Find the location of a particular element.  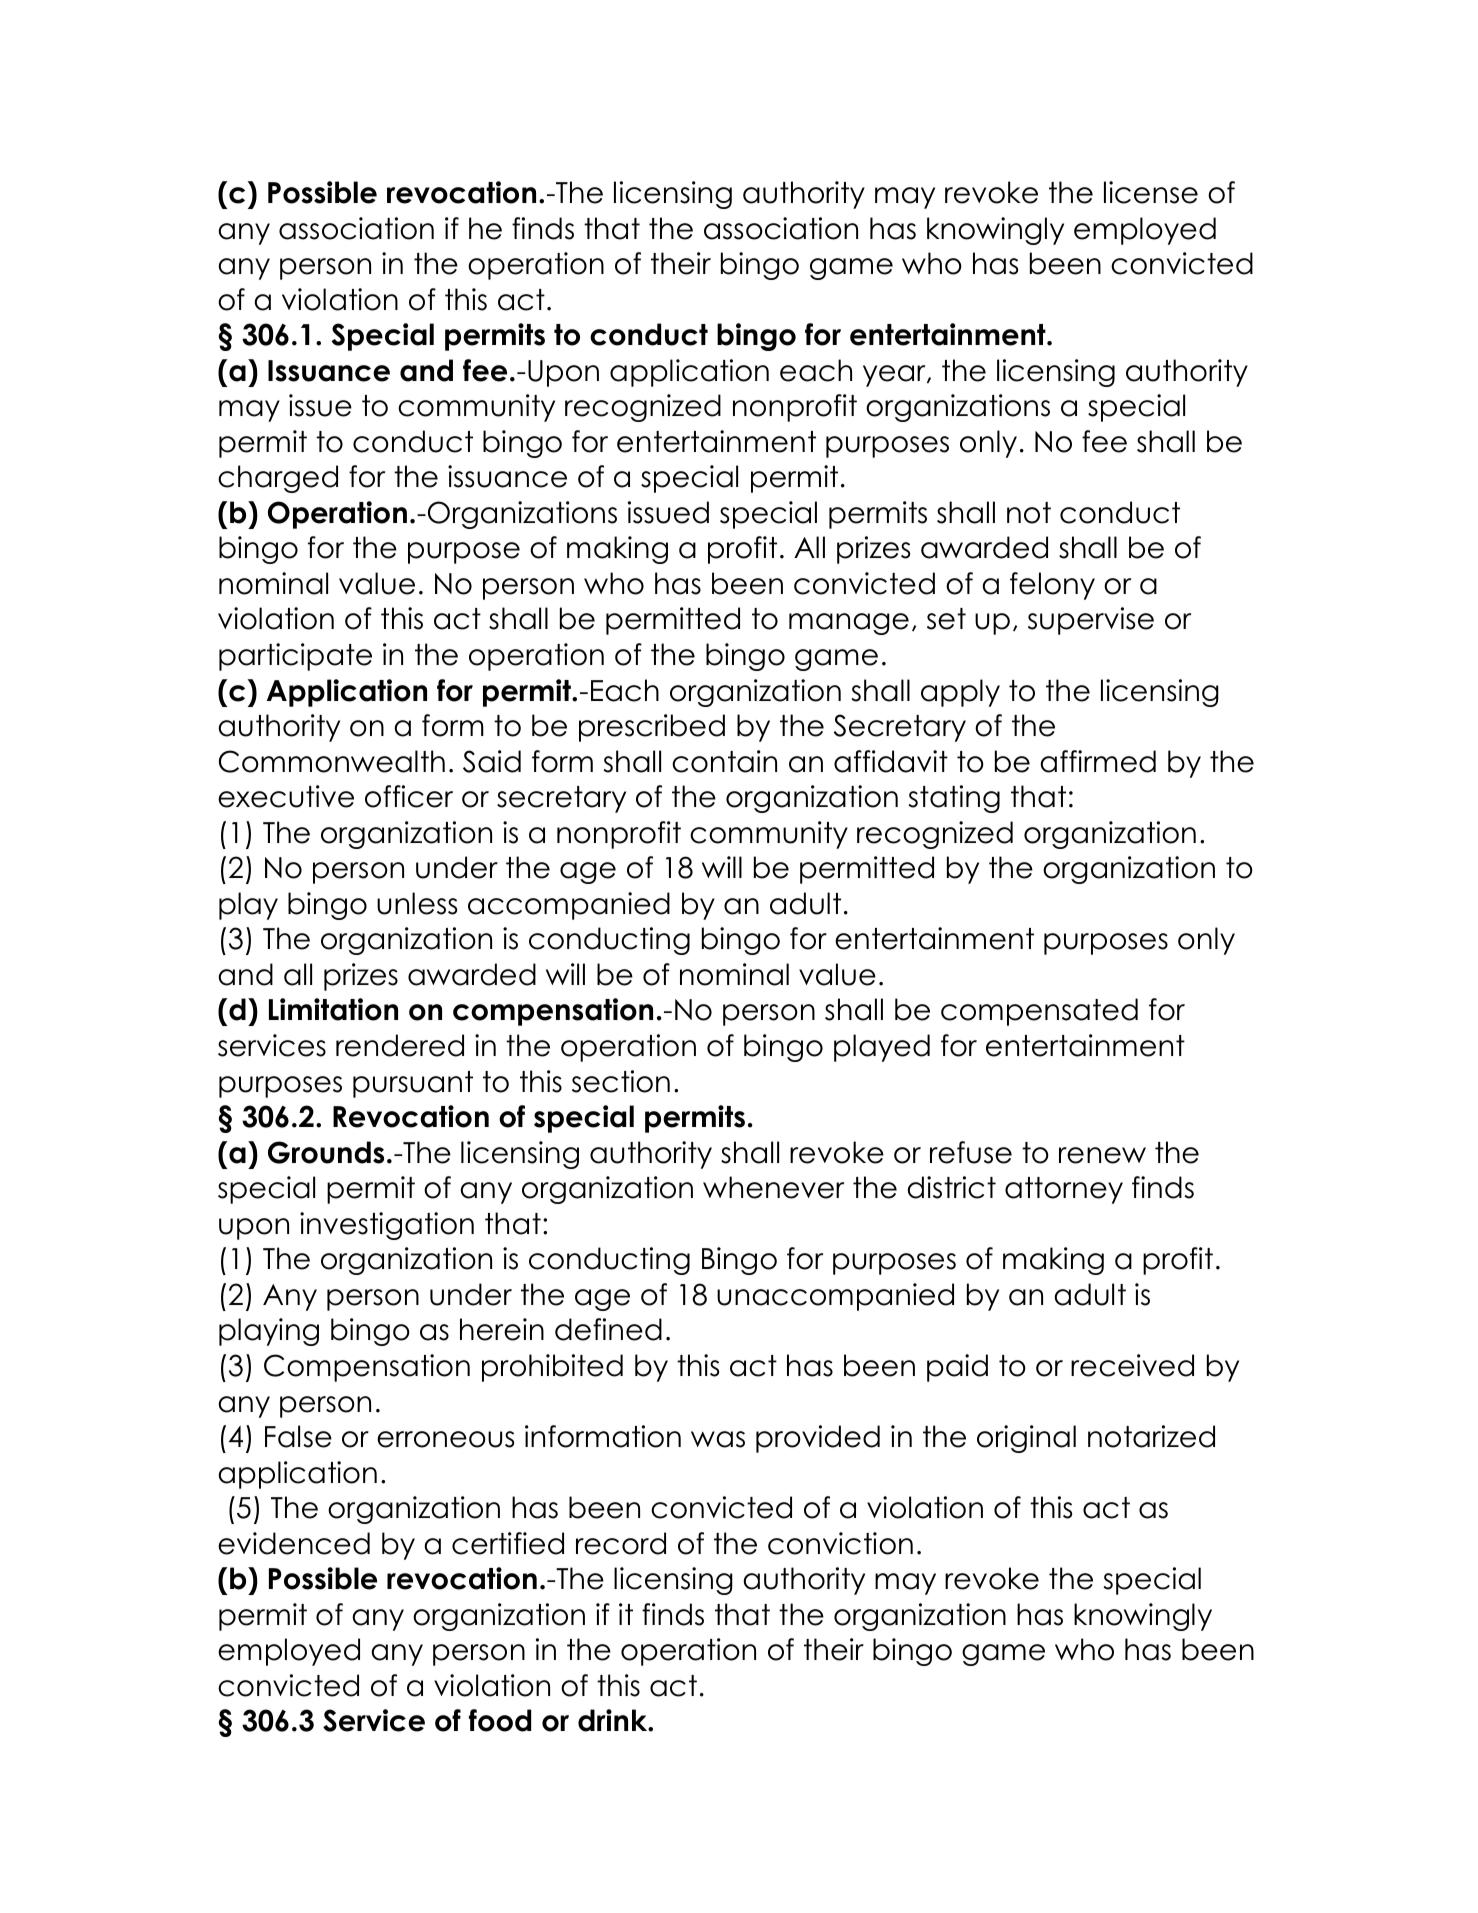

unless is located at coordinates (417, 903).
